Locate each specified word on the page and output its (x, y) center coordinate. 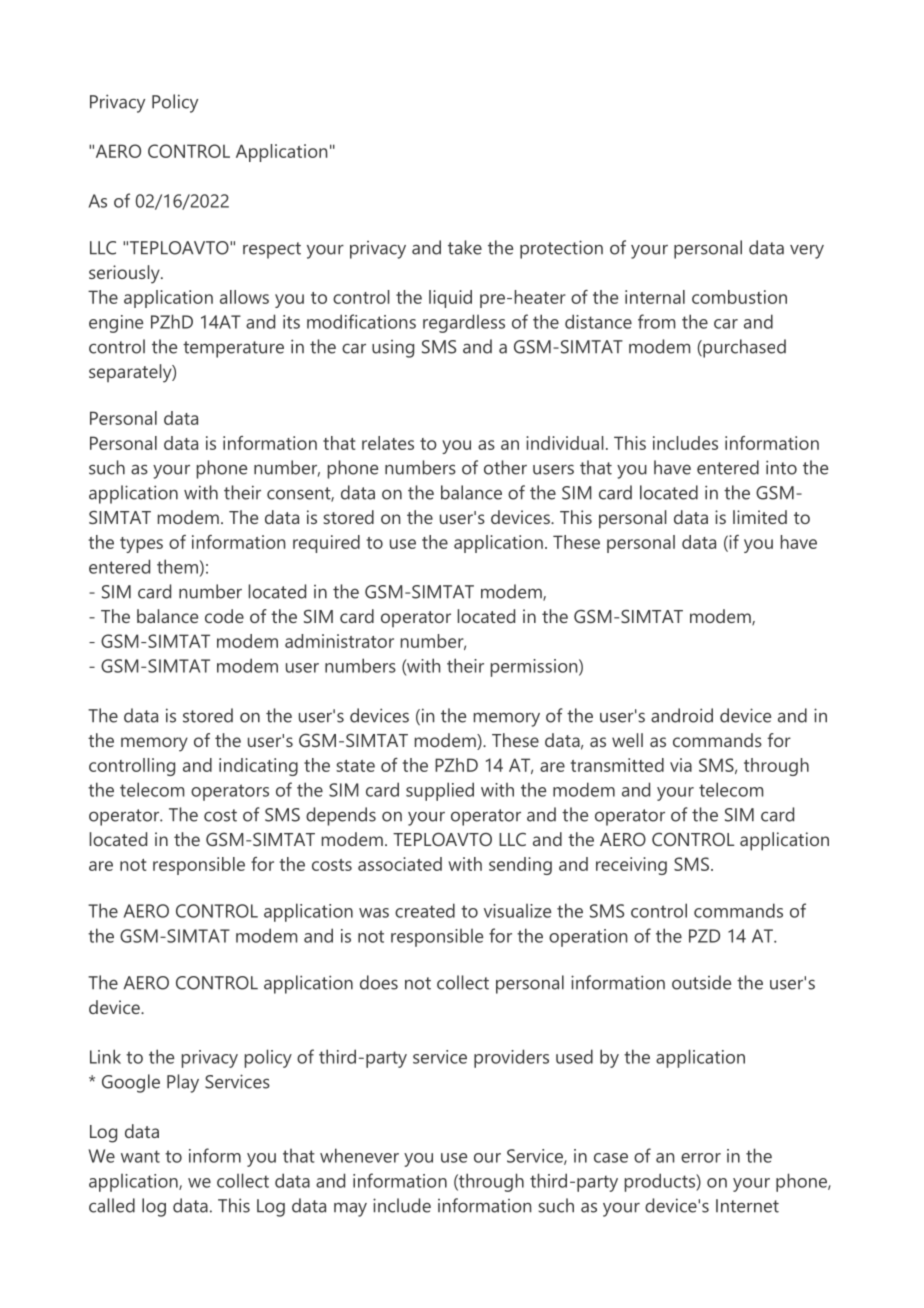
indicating (258, 767)
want (140, 1156)
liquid (450, 299)
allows (244, 297)
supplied (440, 791)
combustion (739, 297)
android (682, 715)
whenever (359, 1155)
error (701, 1158)
